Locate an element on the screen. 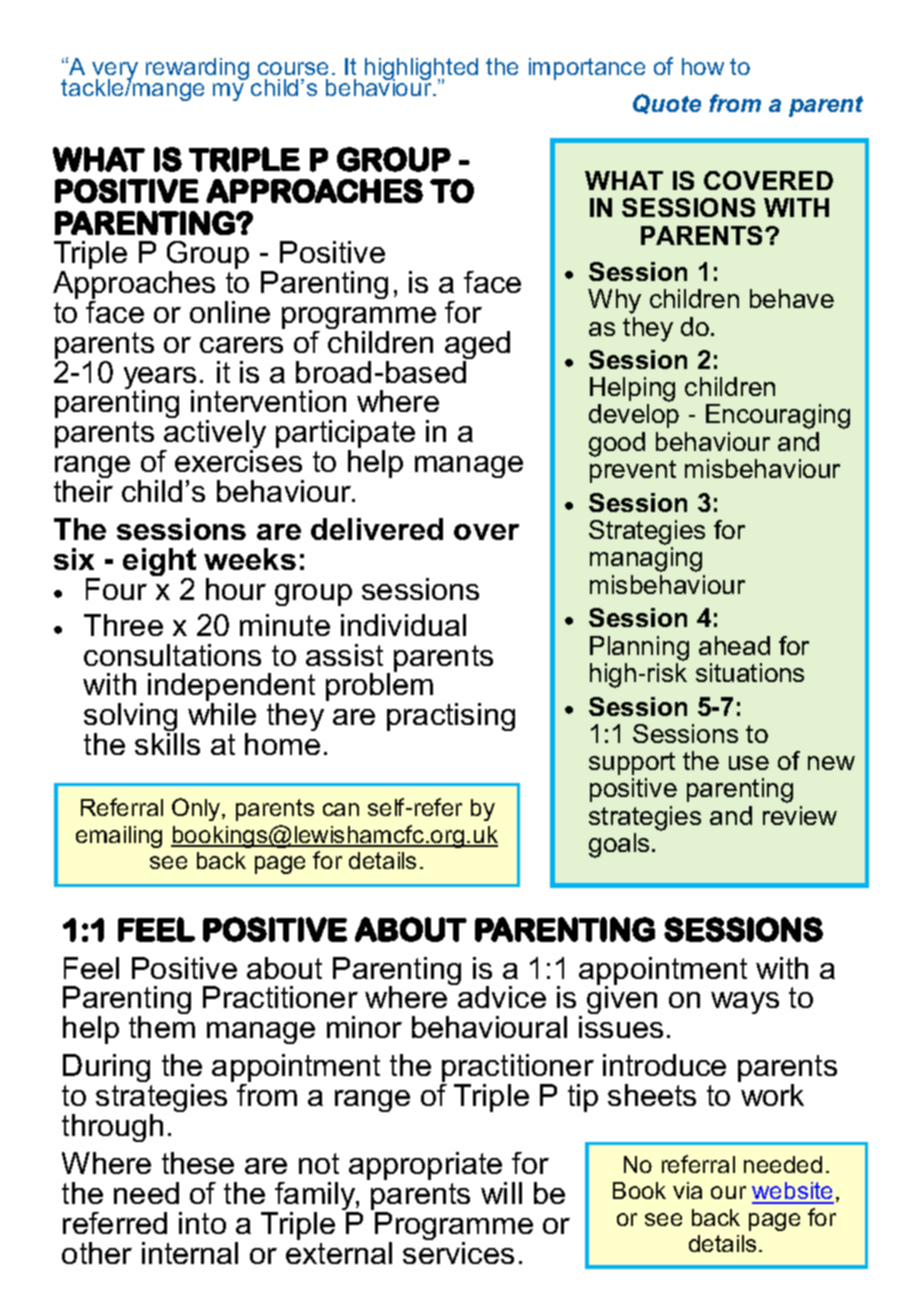 The height and width of the screenshot is (1307, 924). how is located at coordinates (703, 66).
